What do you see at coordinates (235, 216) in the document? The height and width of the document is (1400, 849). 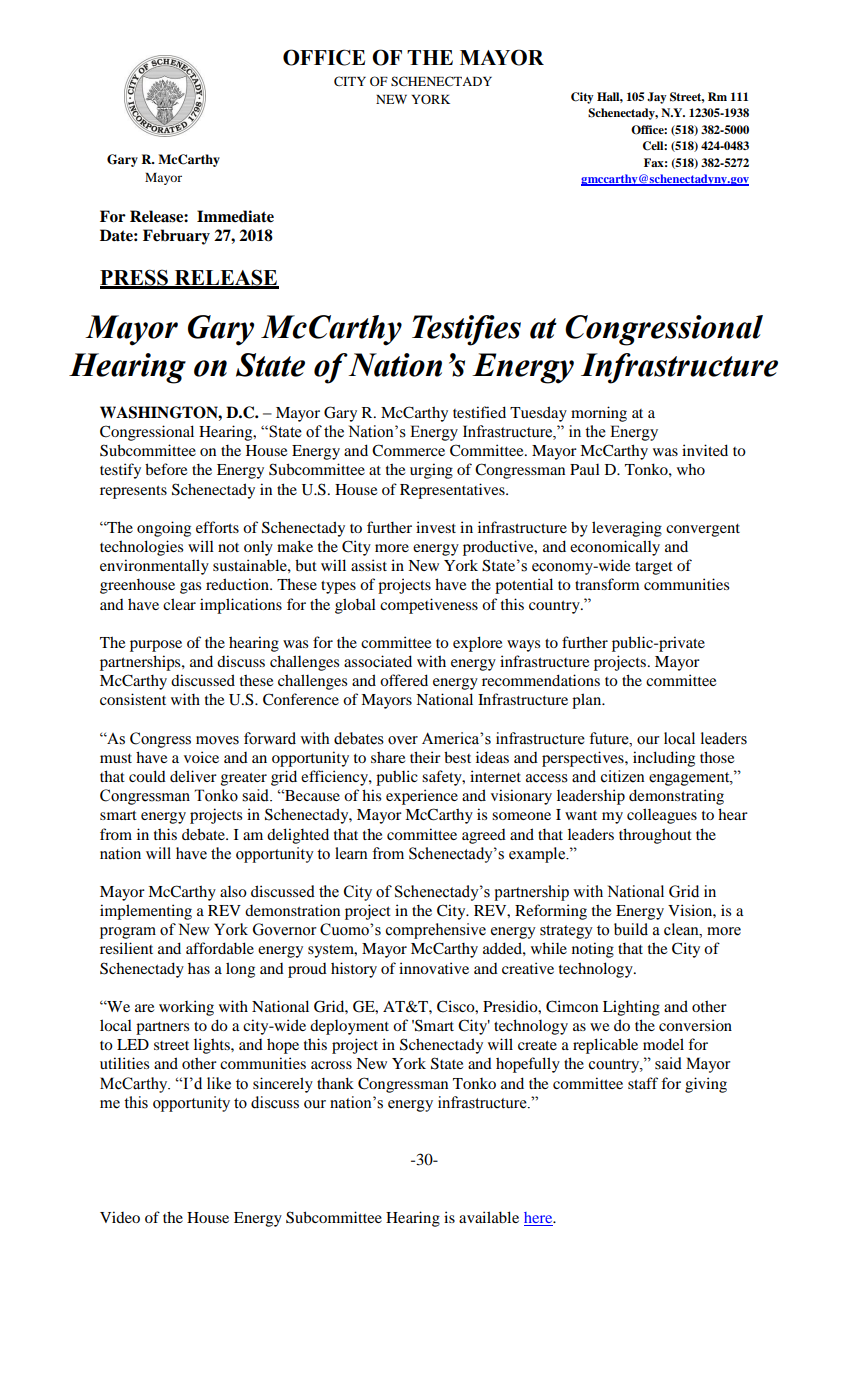 I see `Immediate` at bounding box center [235, 216].
